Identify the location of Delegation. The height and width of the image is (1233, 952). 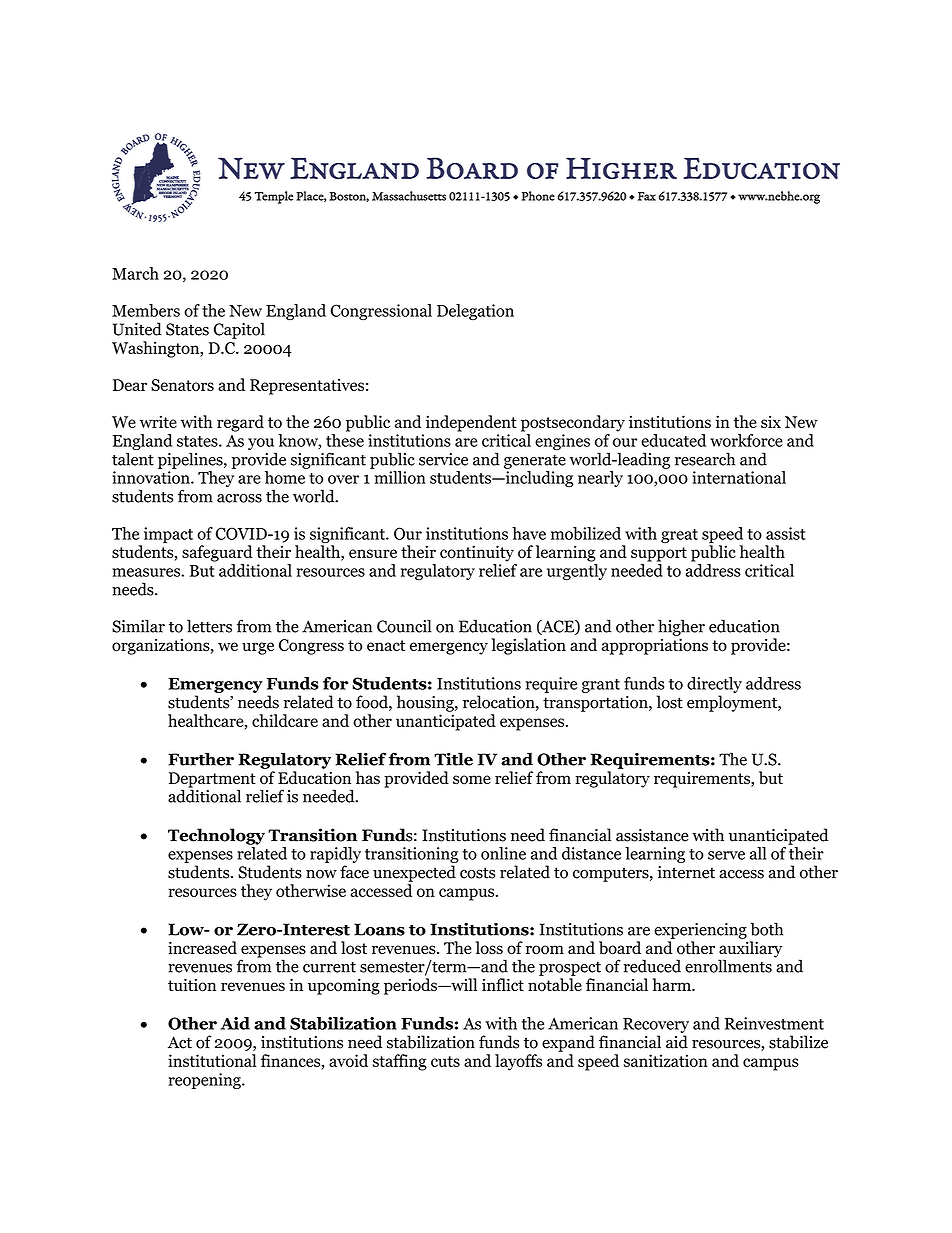
(475, 312).
